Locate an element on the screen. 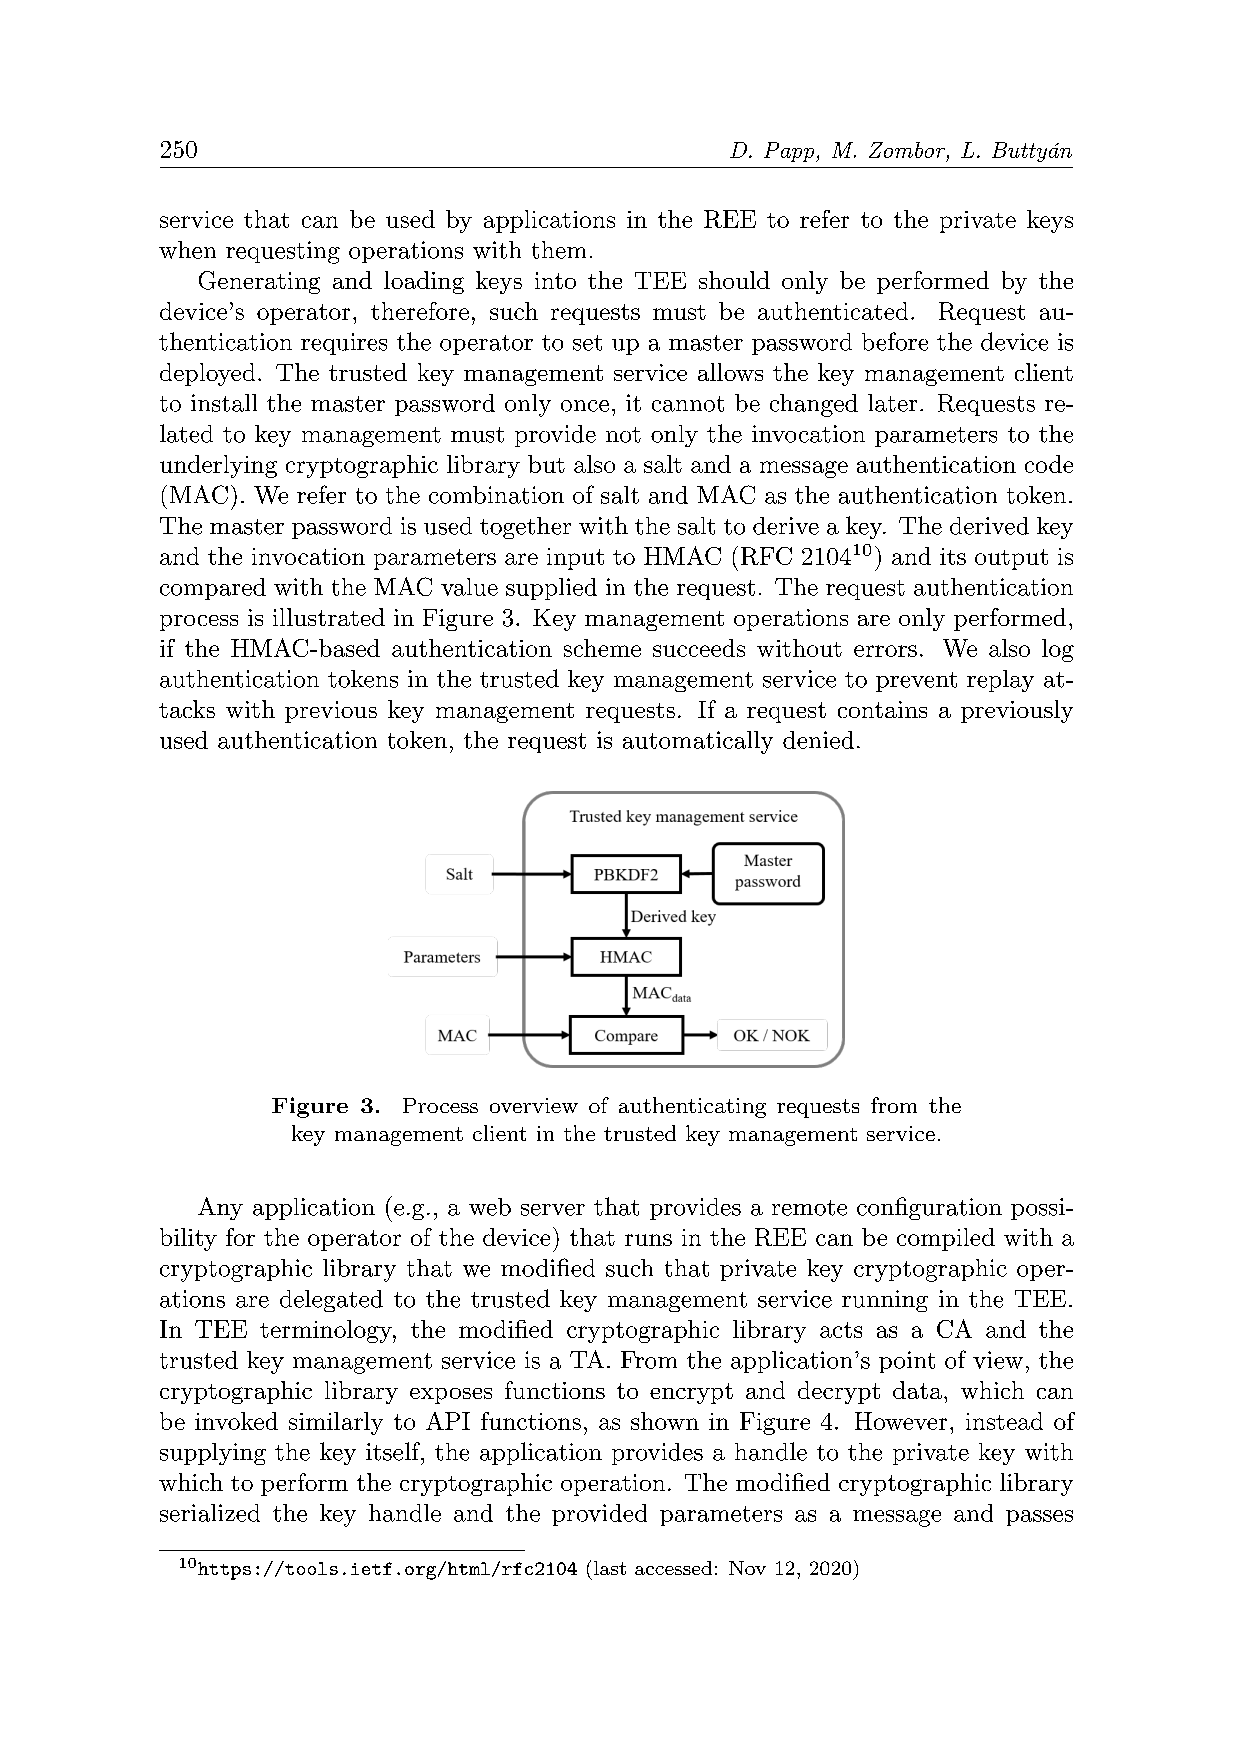  last is located at coordinates (610, 1568).
